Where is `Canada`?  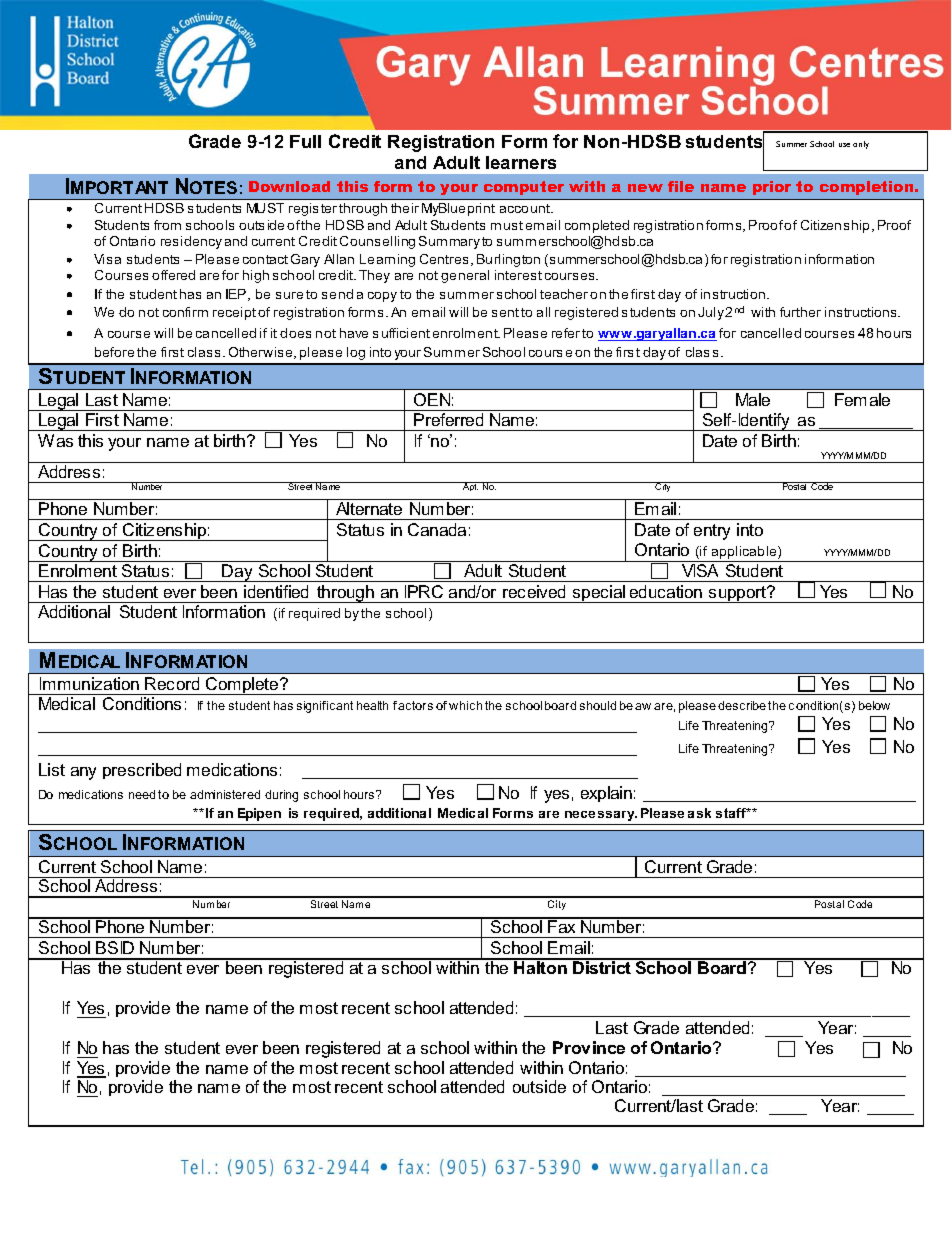 Canada is located at coordinates (437, 529).
